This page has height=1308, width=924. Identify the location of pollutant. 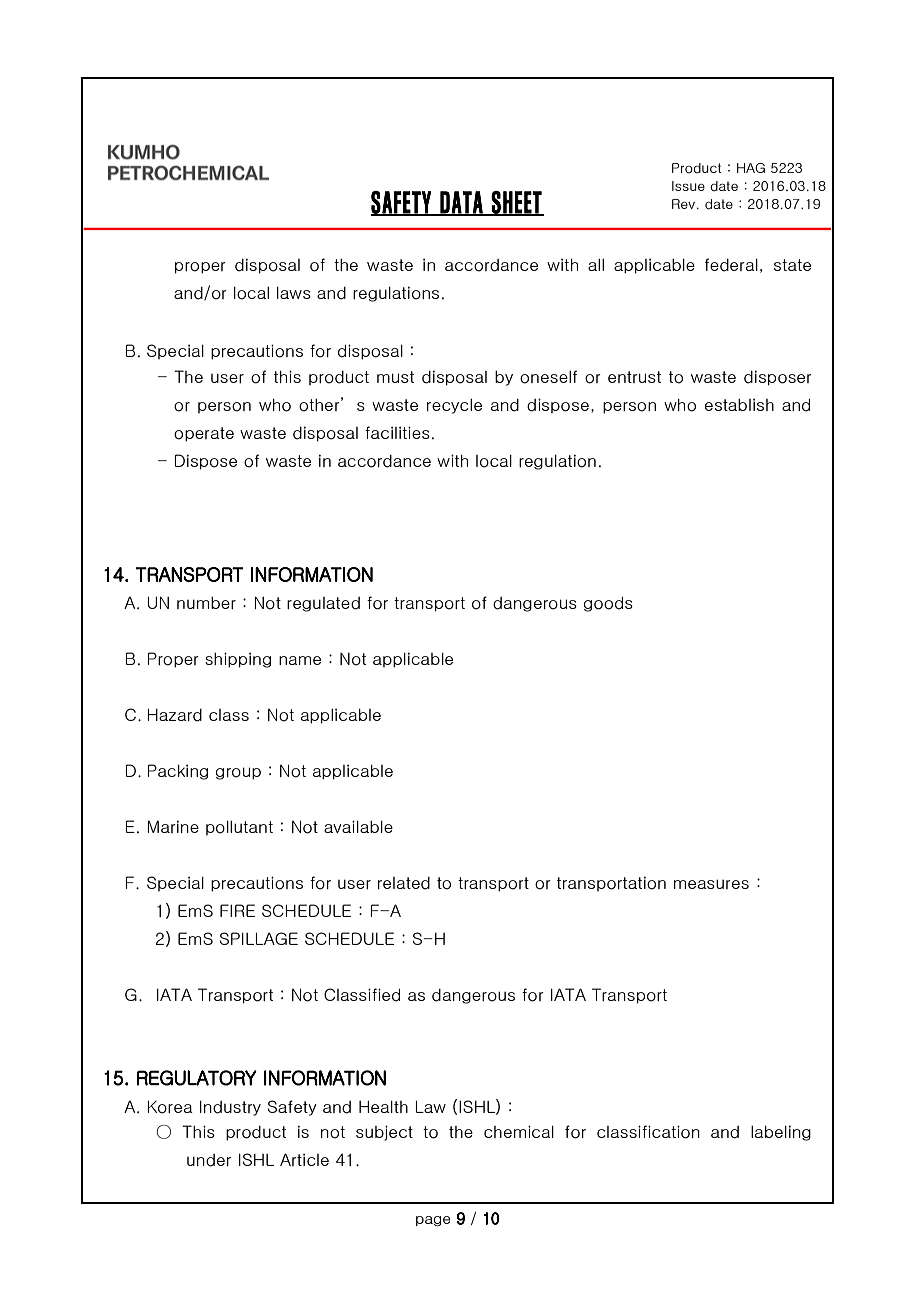
(239, 827).
